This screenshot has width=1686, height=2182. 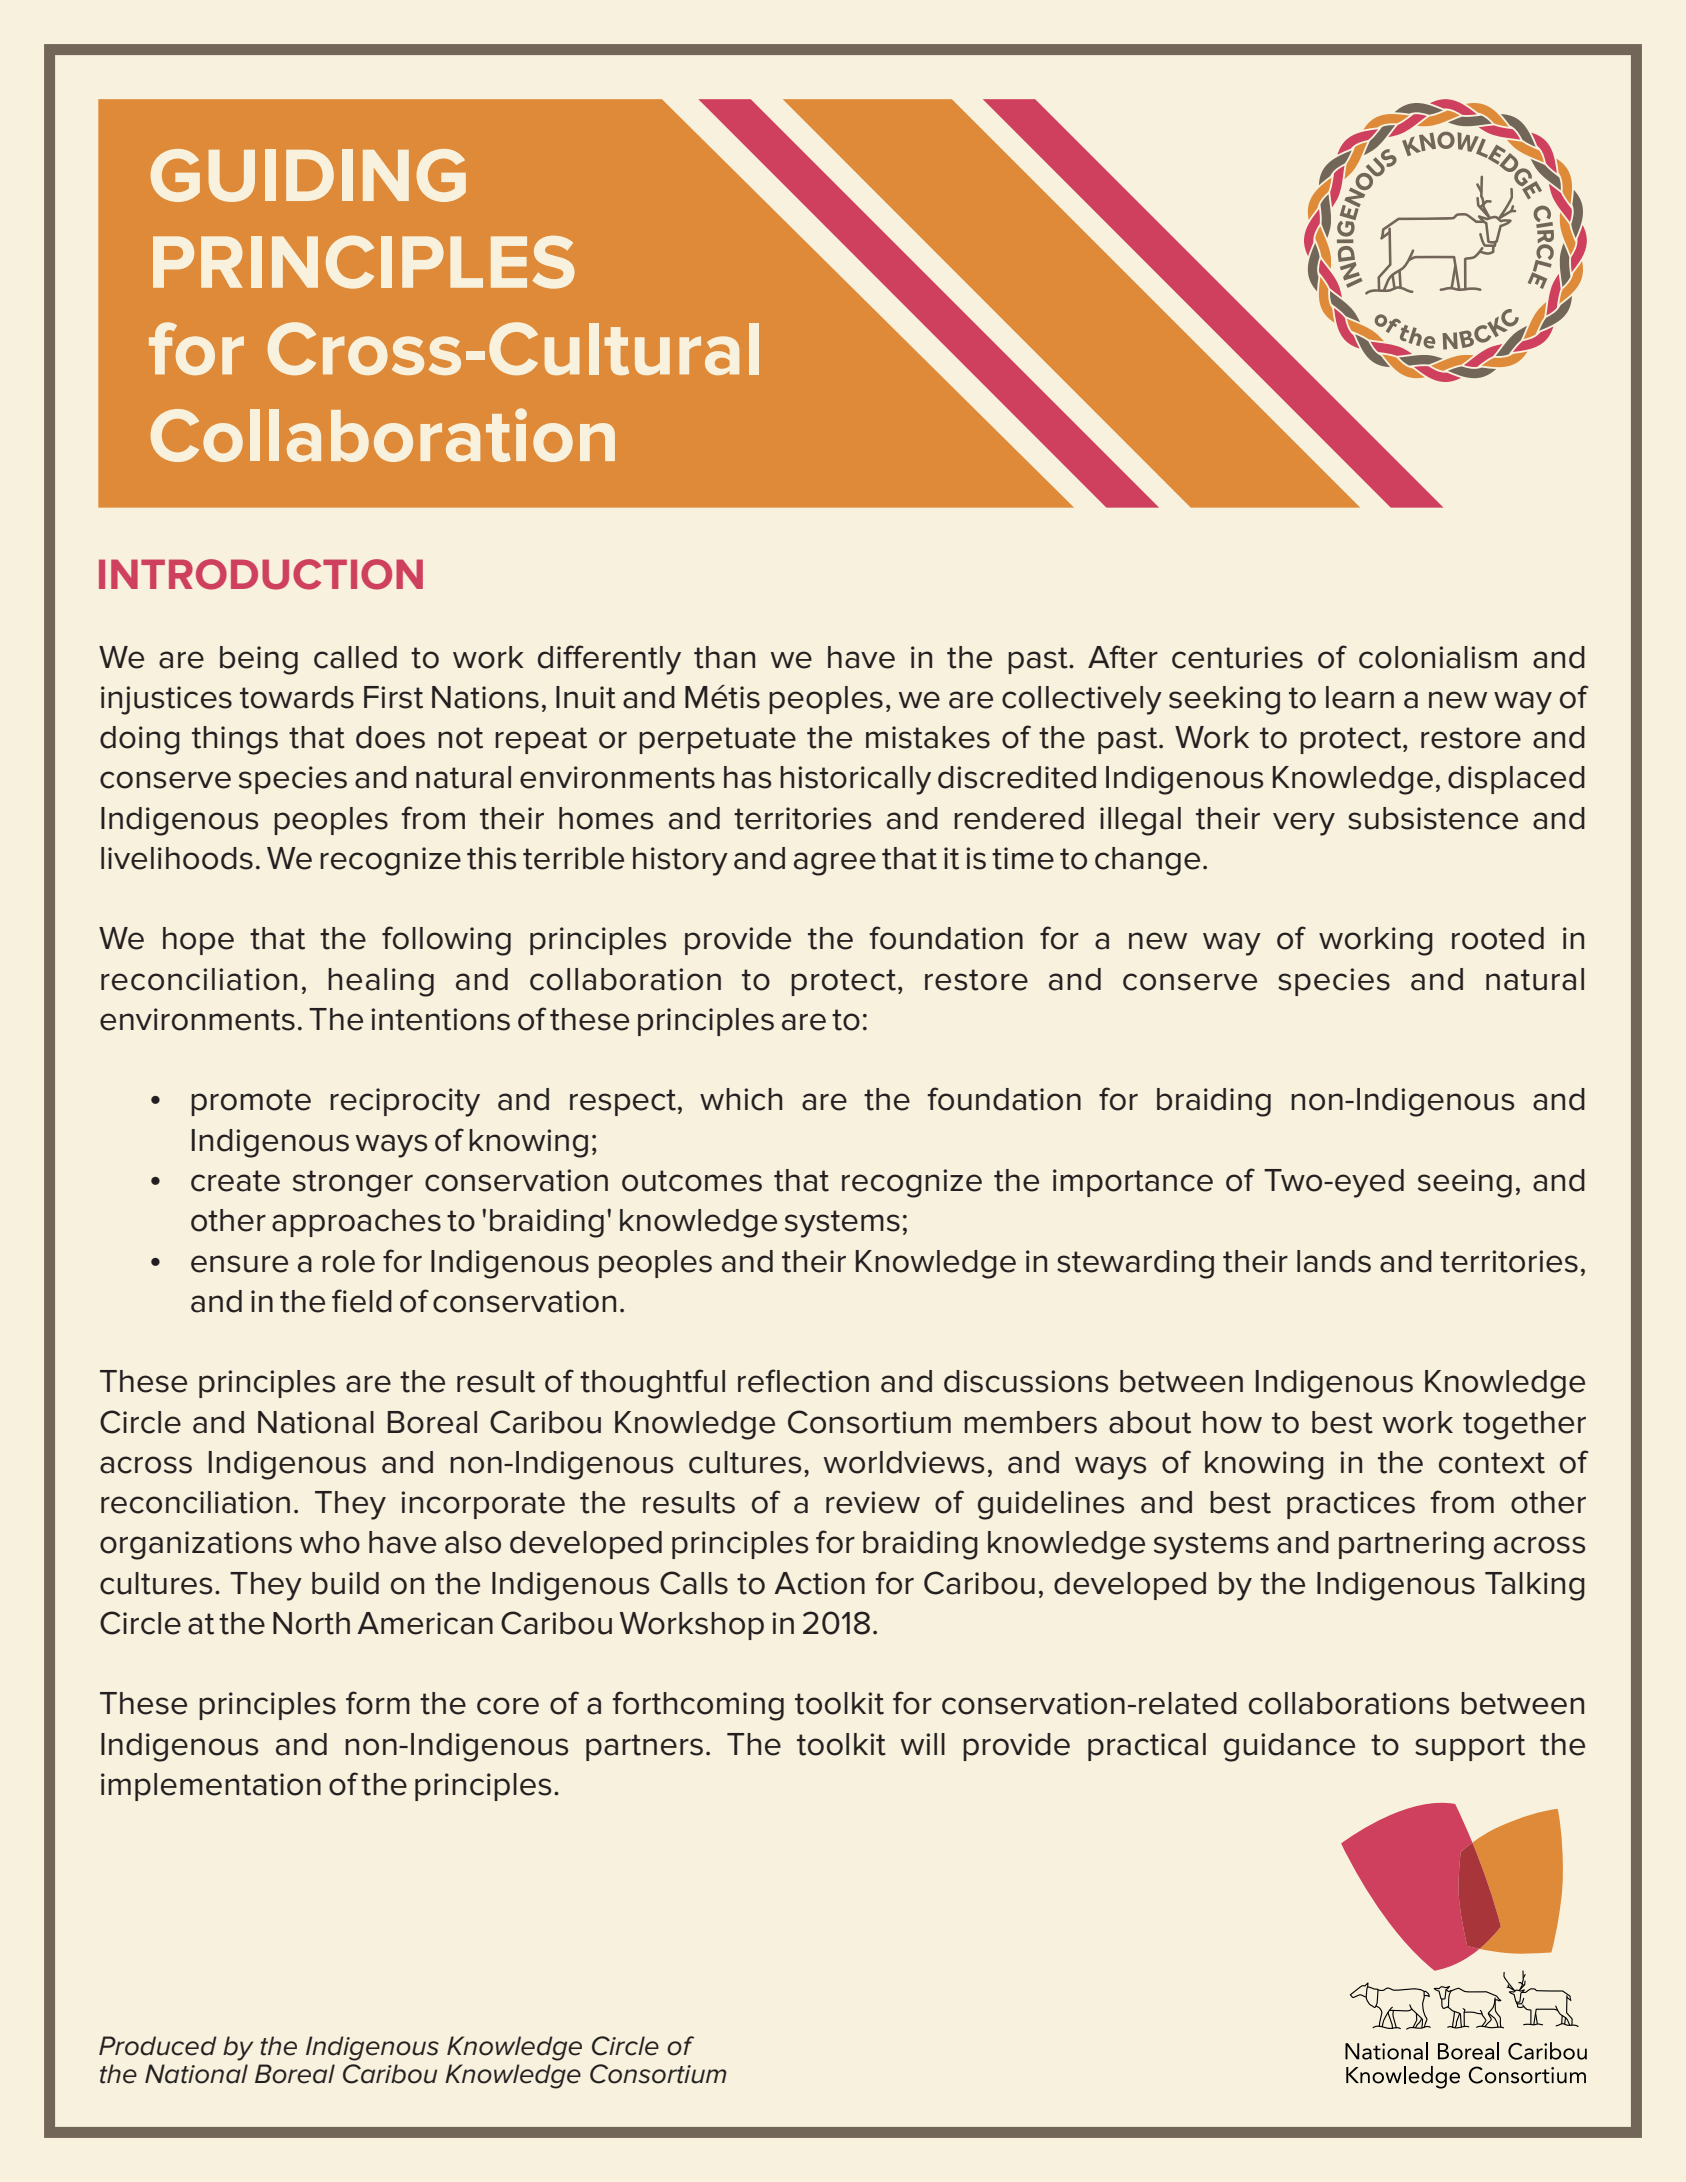 I want to click on learn, so click(x=1360, y=697).
